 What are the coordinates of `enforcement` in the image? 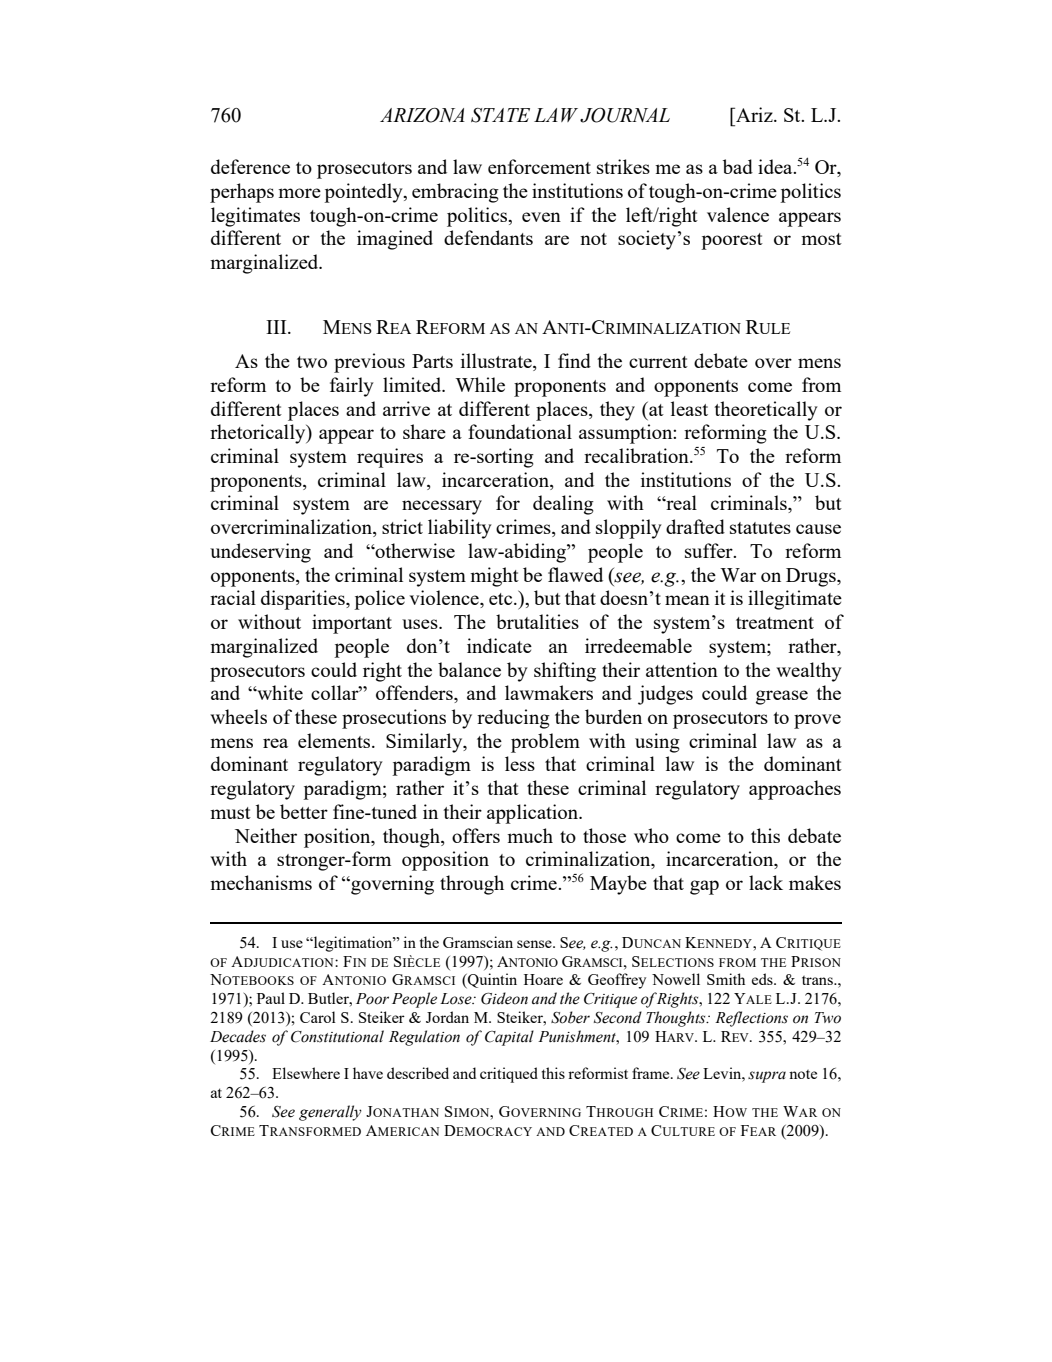 It's located at (539, 166).
